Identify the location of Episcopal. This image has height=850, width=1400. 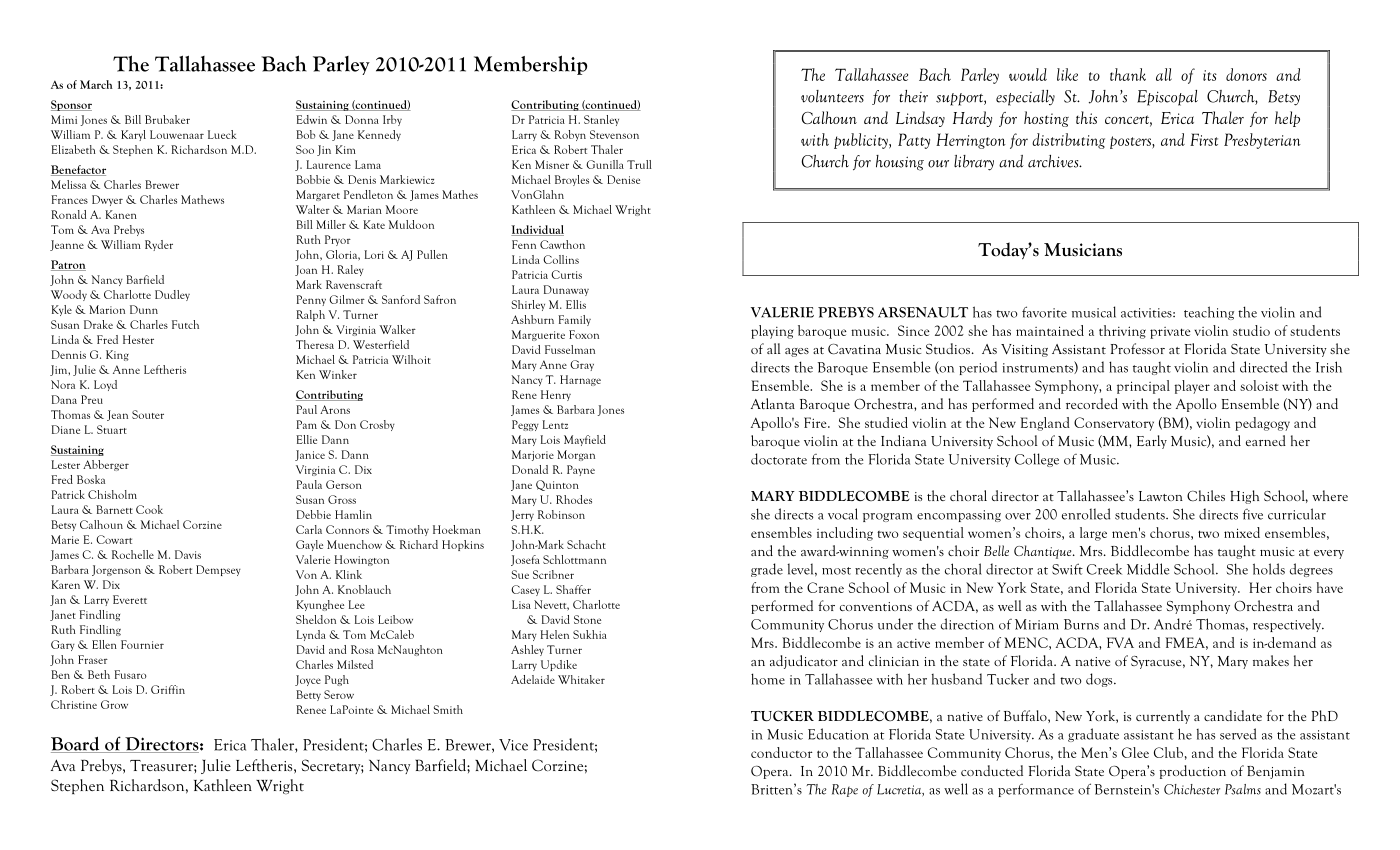
(1167, 98).
